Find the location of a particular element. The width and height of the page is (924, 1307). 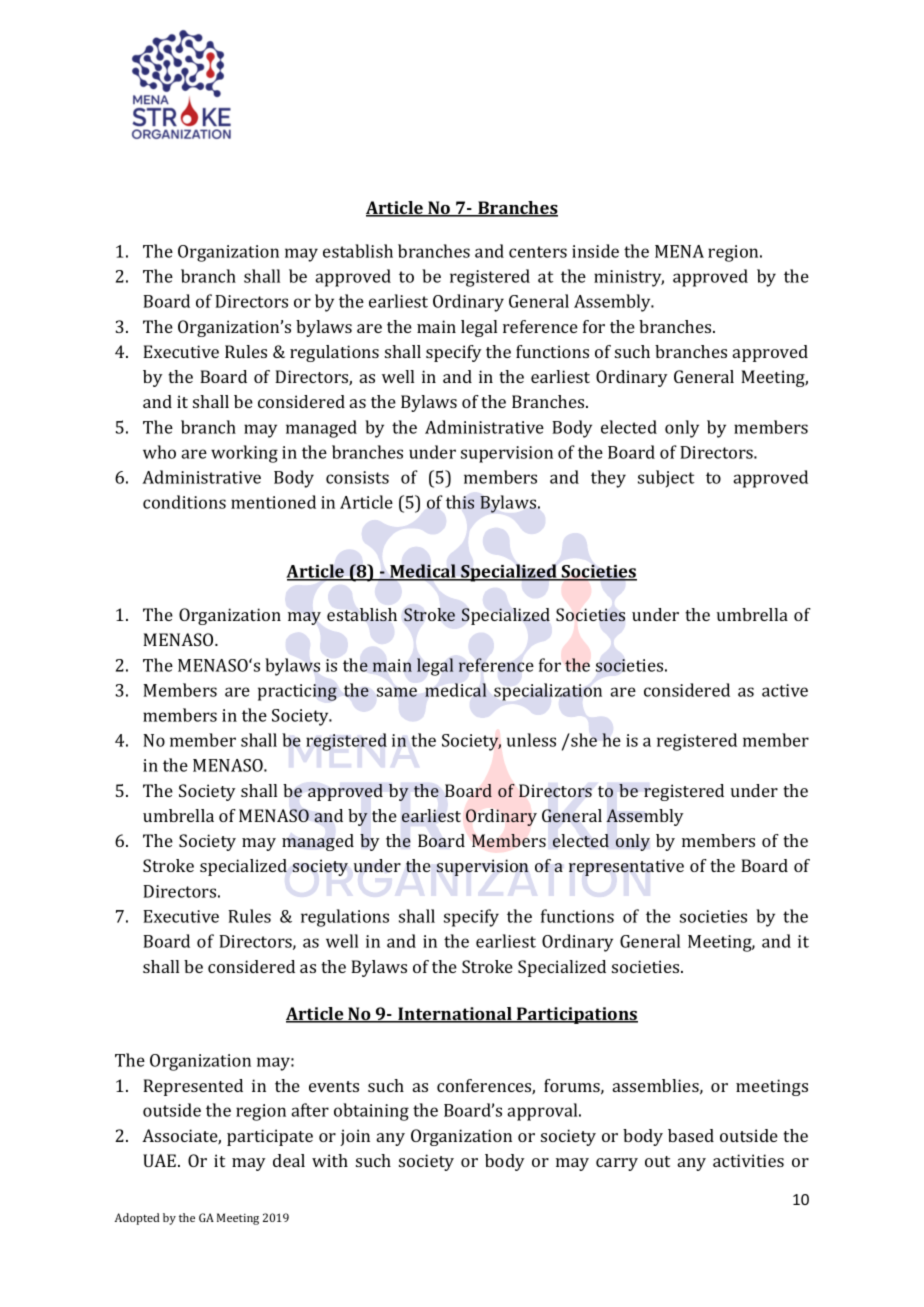

Participations is located at coordinates (576, 1015).
